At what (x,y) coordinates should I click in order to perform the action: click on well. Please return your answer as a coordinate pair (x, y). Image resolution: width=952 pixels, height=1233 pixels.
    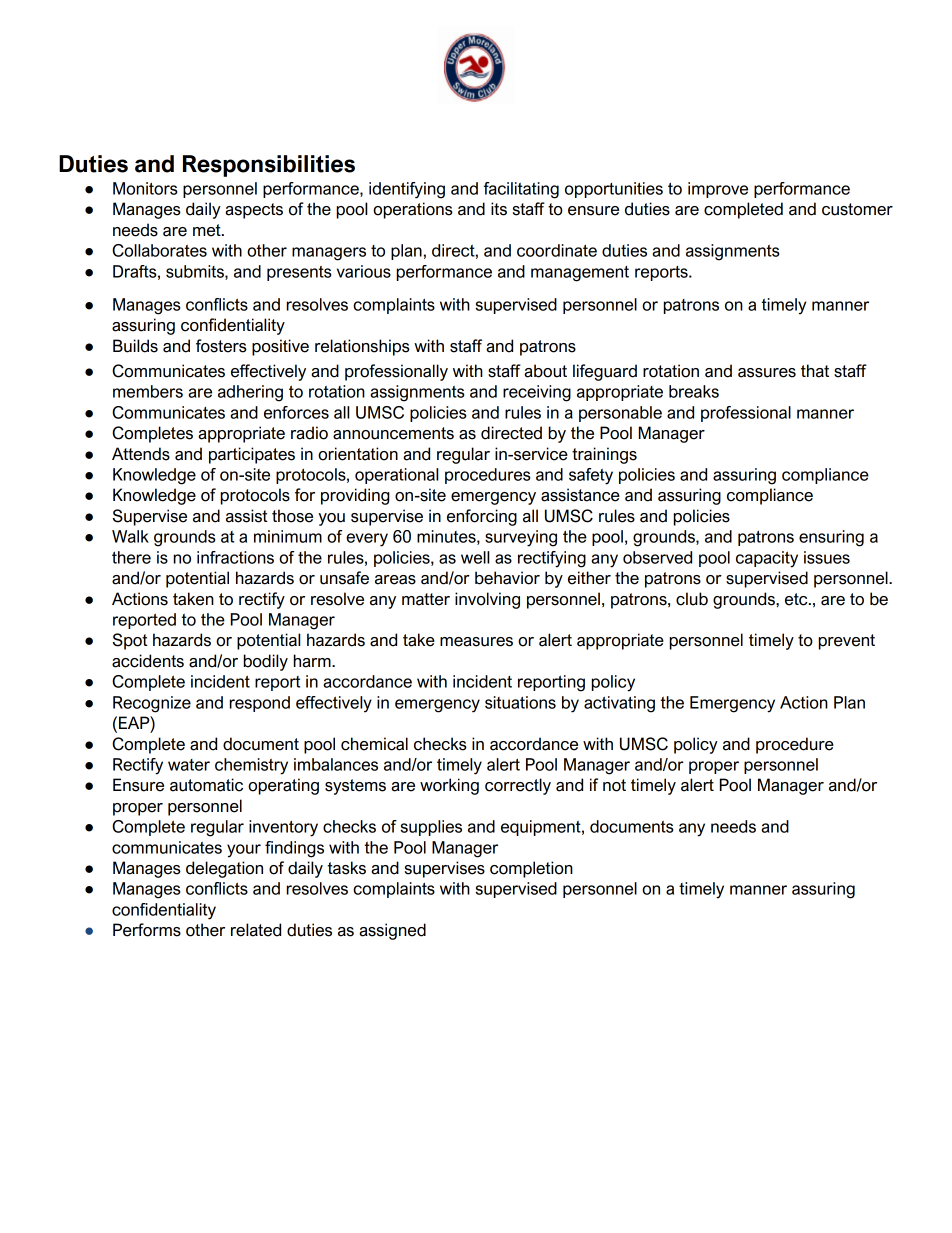
    Looking at the image, I should click on (475, 557).
